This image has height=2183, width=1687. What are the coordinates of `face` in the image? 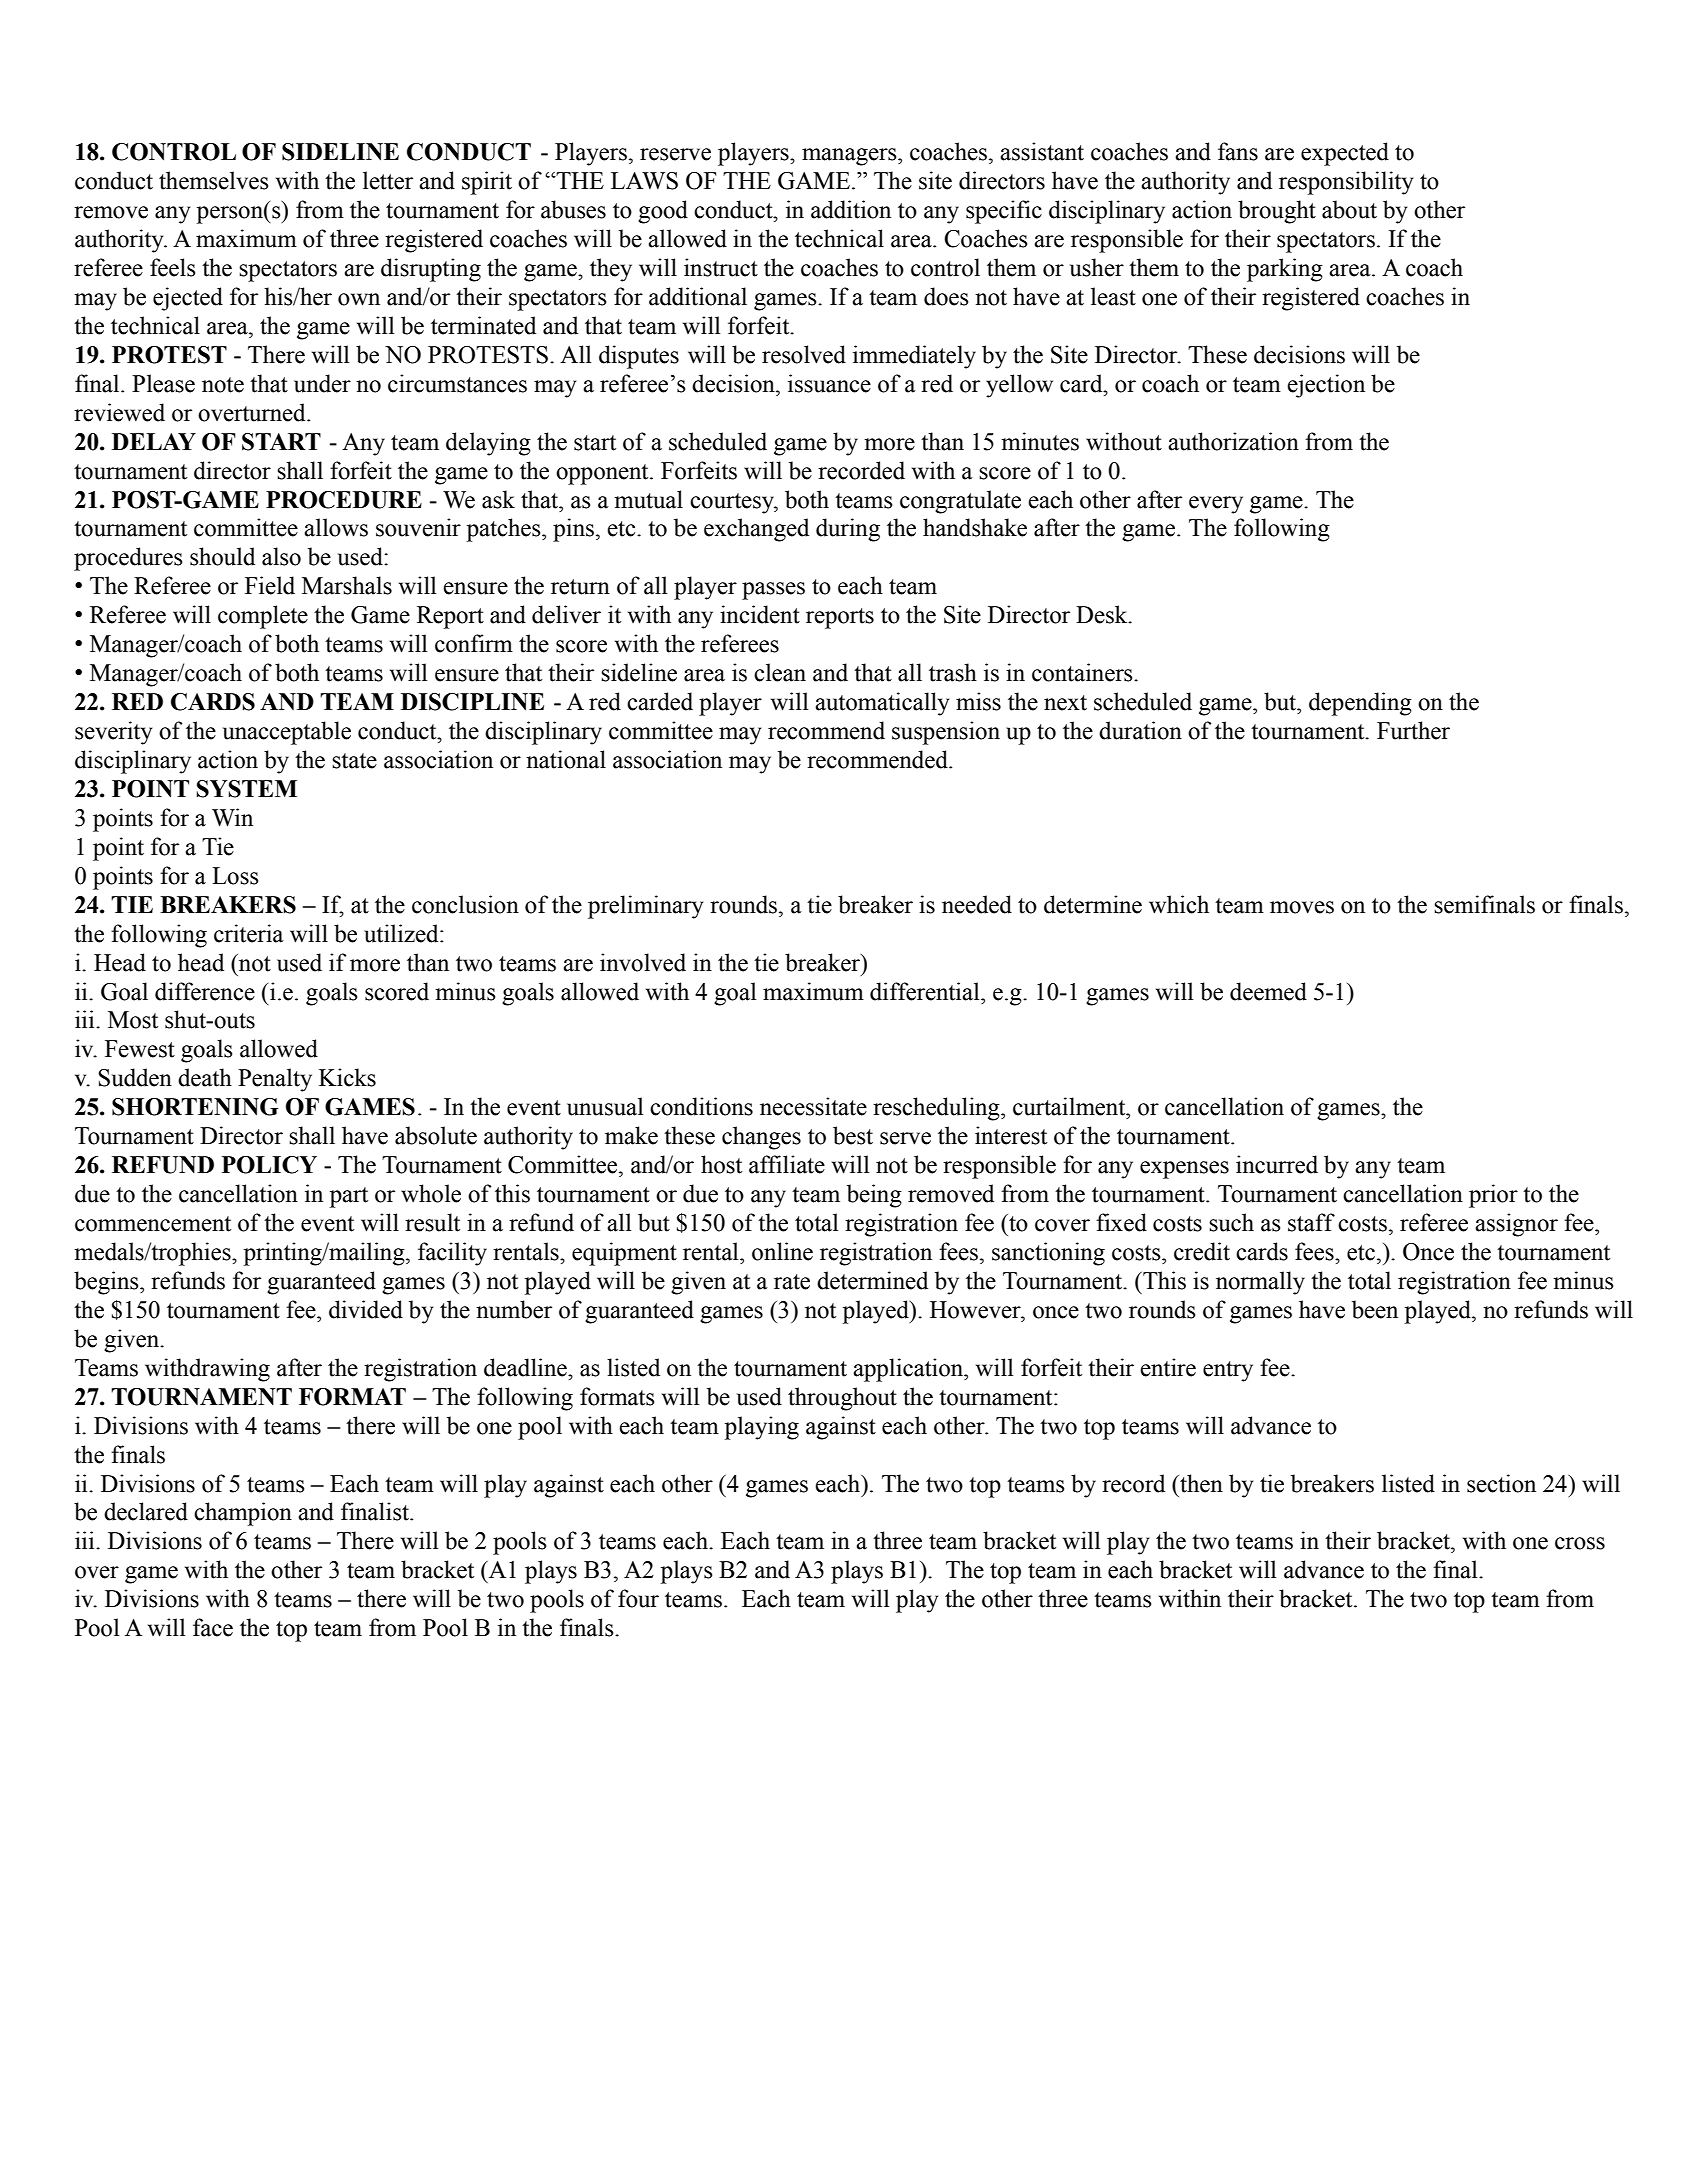 It's located at (213, 1627).
